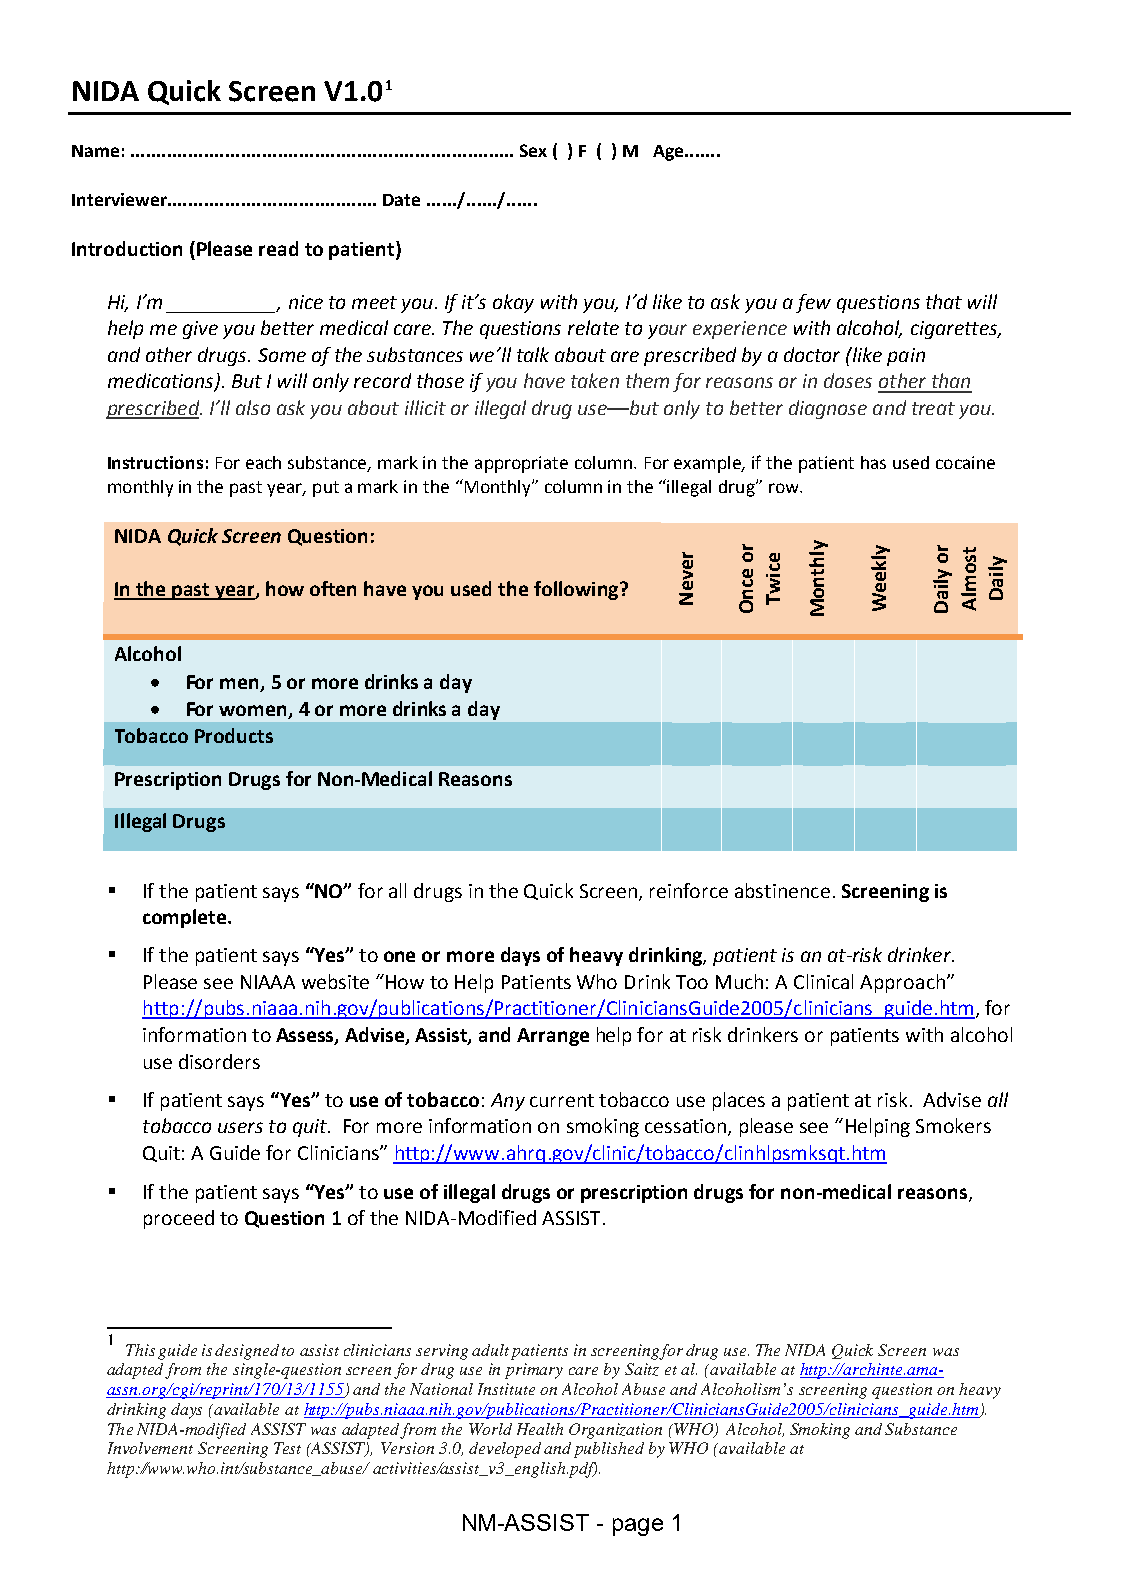 Image resolution: width=1121 pixels, height=1569 pixels. Describe the element at coordinates (813, 303) in the screenshot. I see `few` at that location.
